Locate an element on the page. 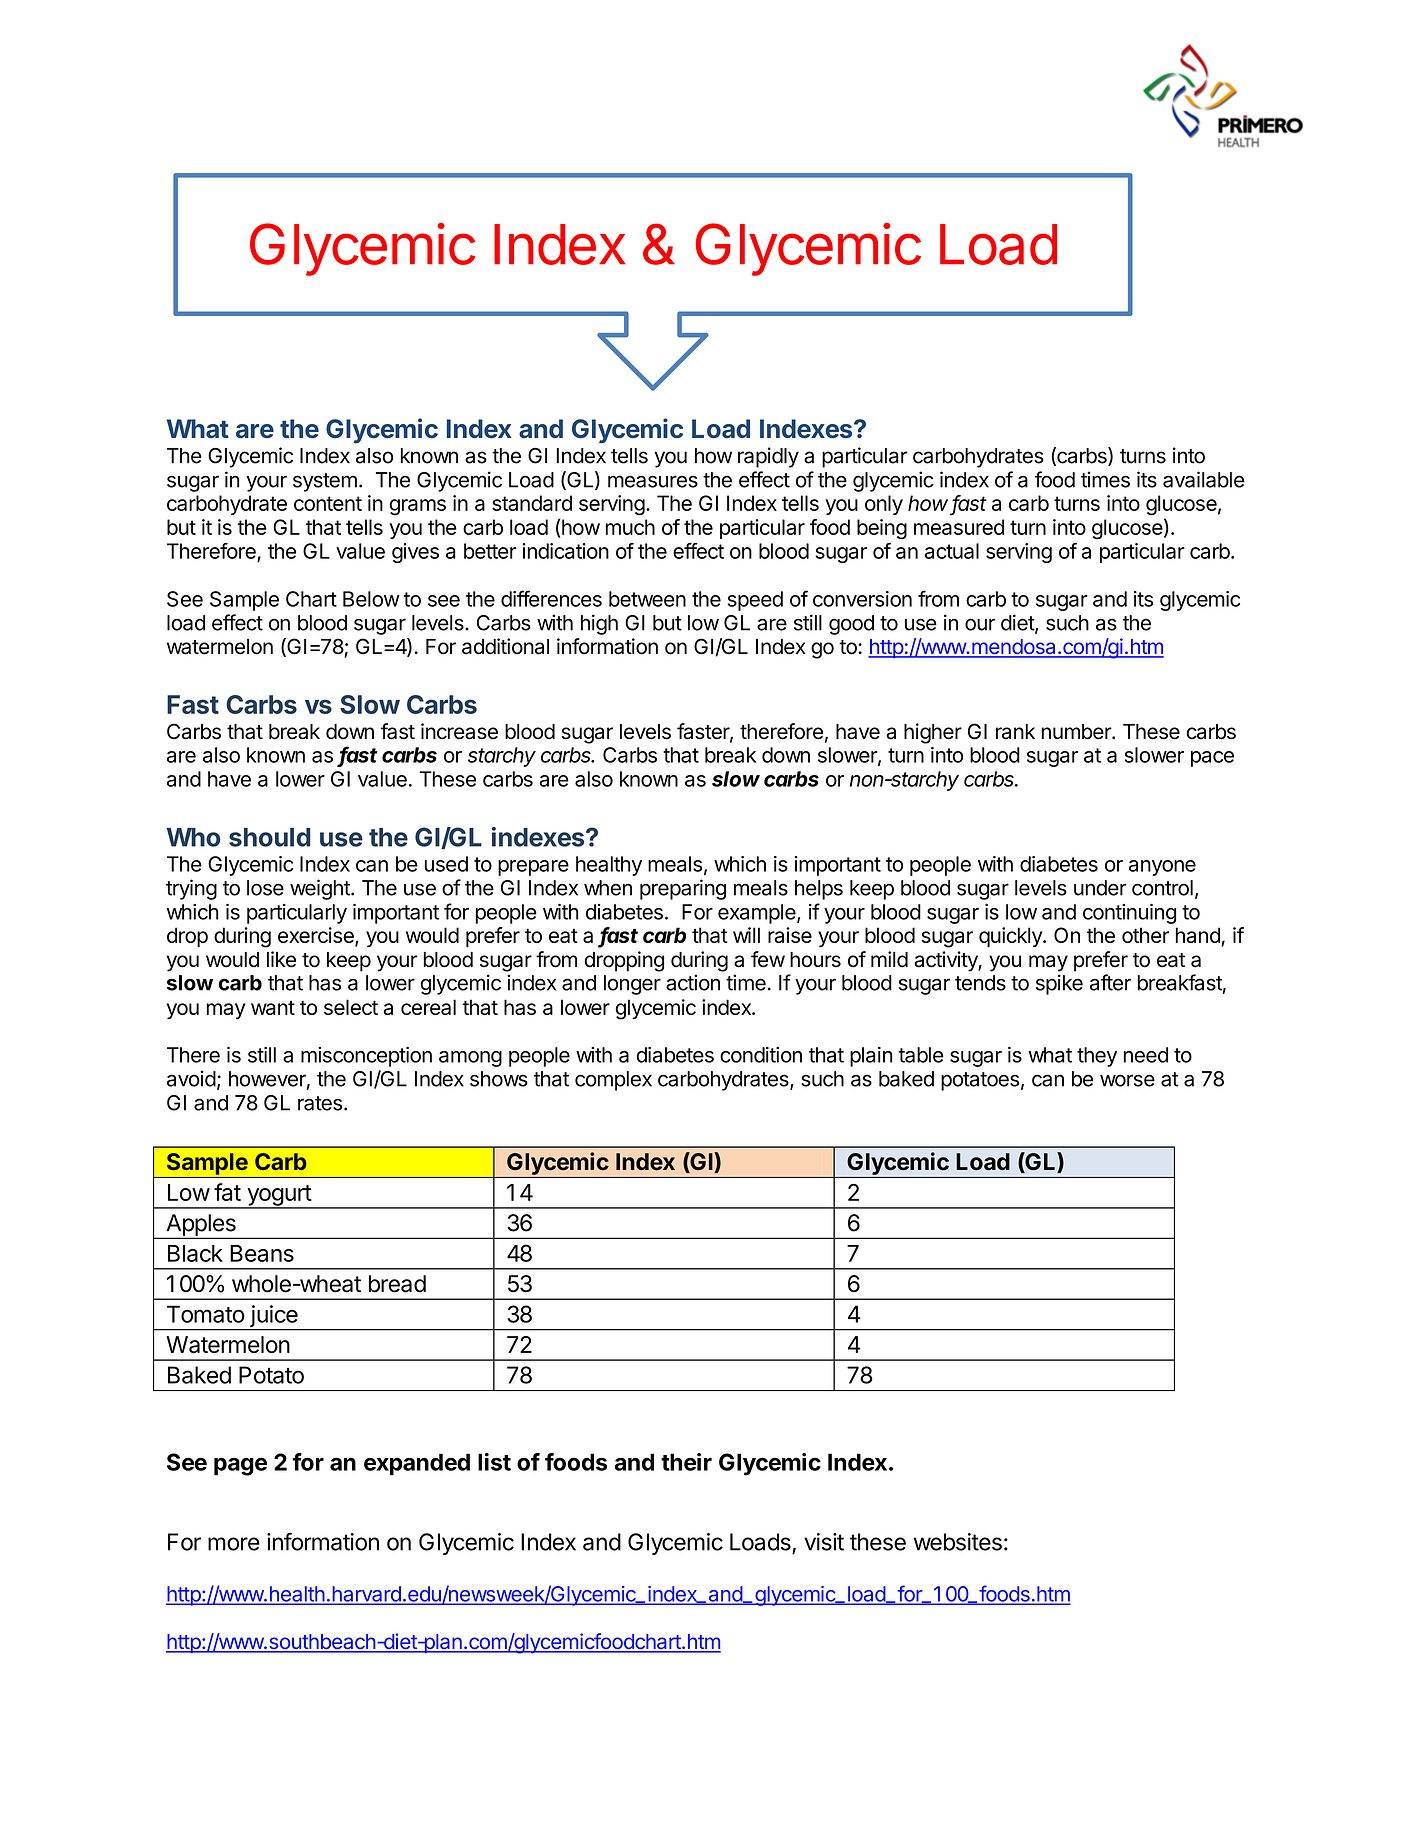 The height and width of the page is (1826, 1411). select is located at coordinates (351, 1007).
